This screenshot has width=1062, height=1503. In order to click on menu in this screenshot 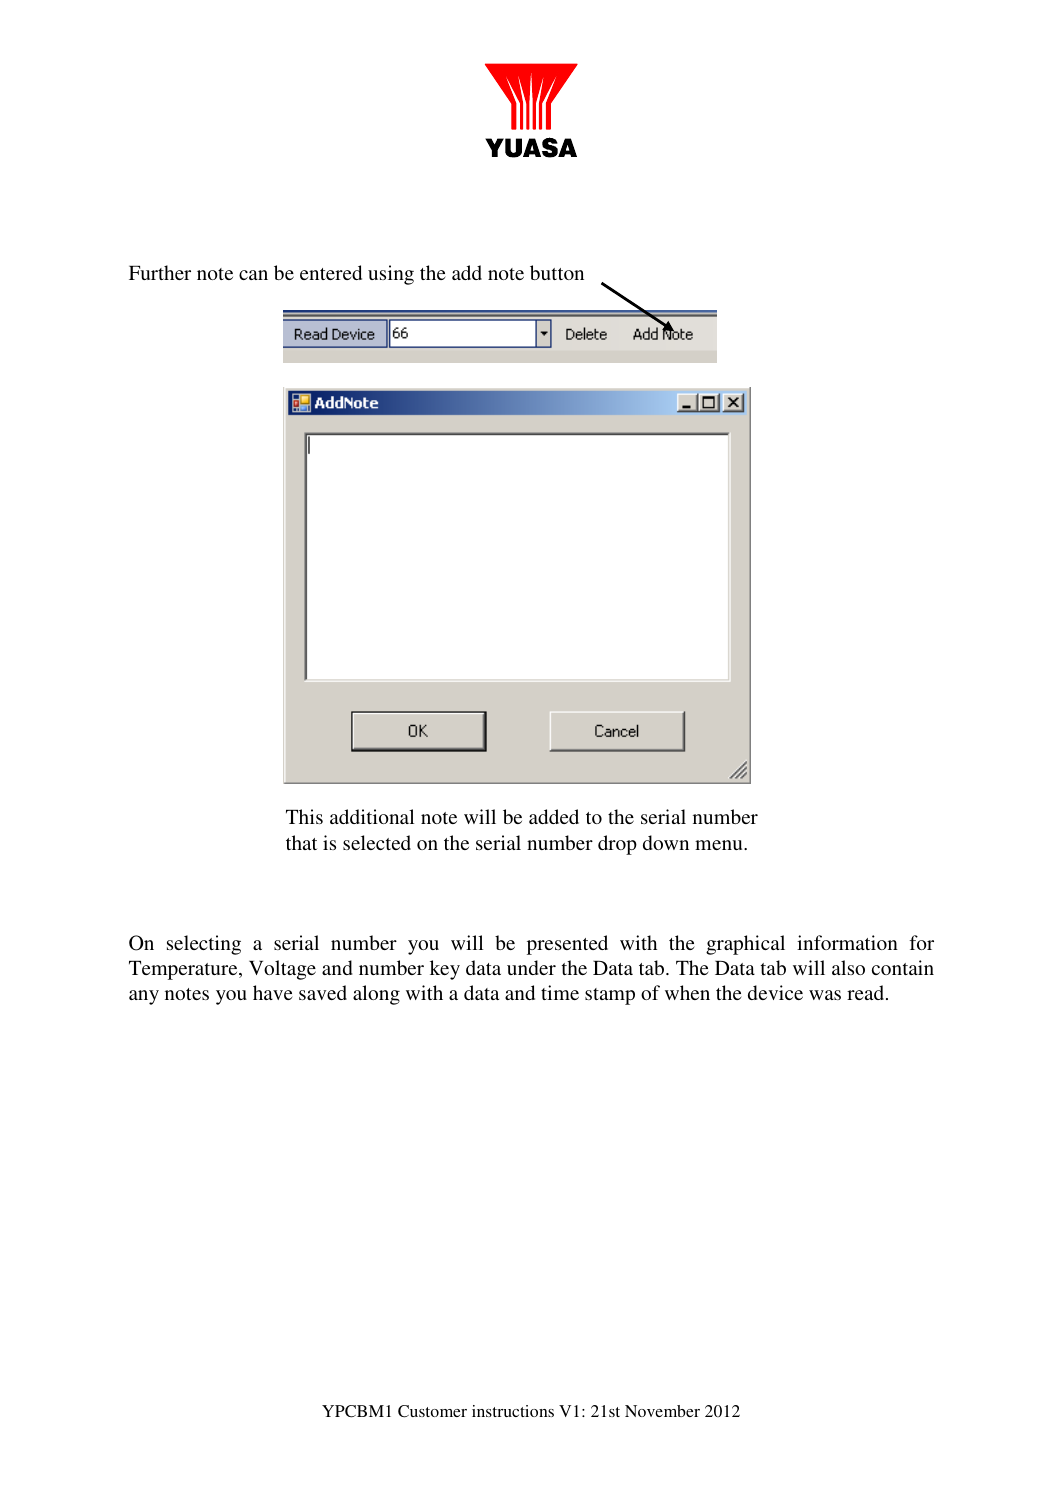, I will do `click(720, 845)`.
